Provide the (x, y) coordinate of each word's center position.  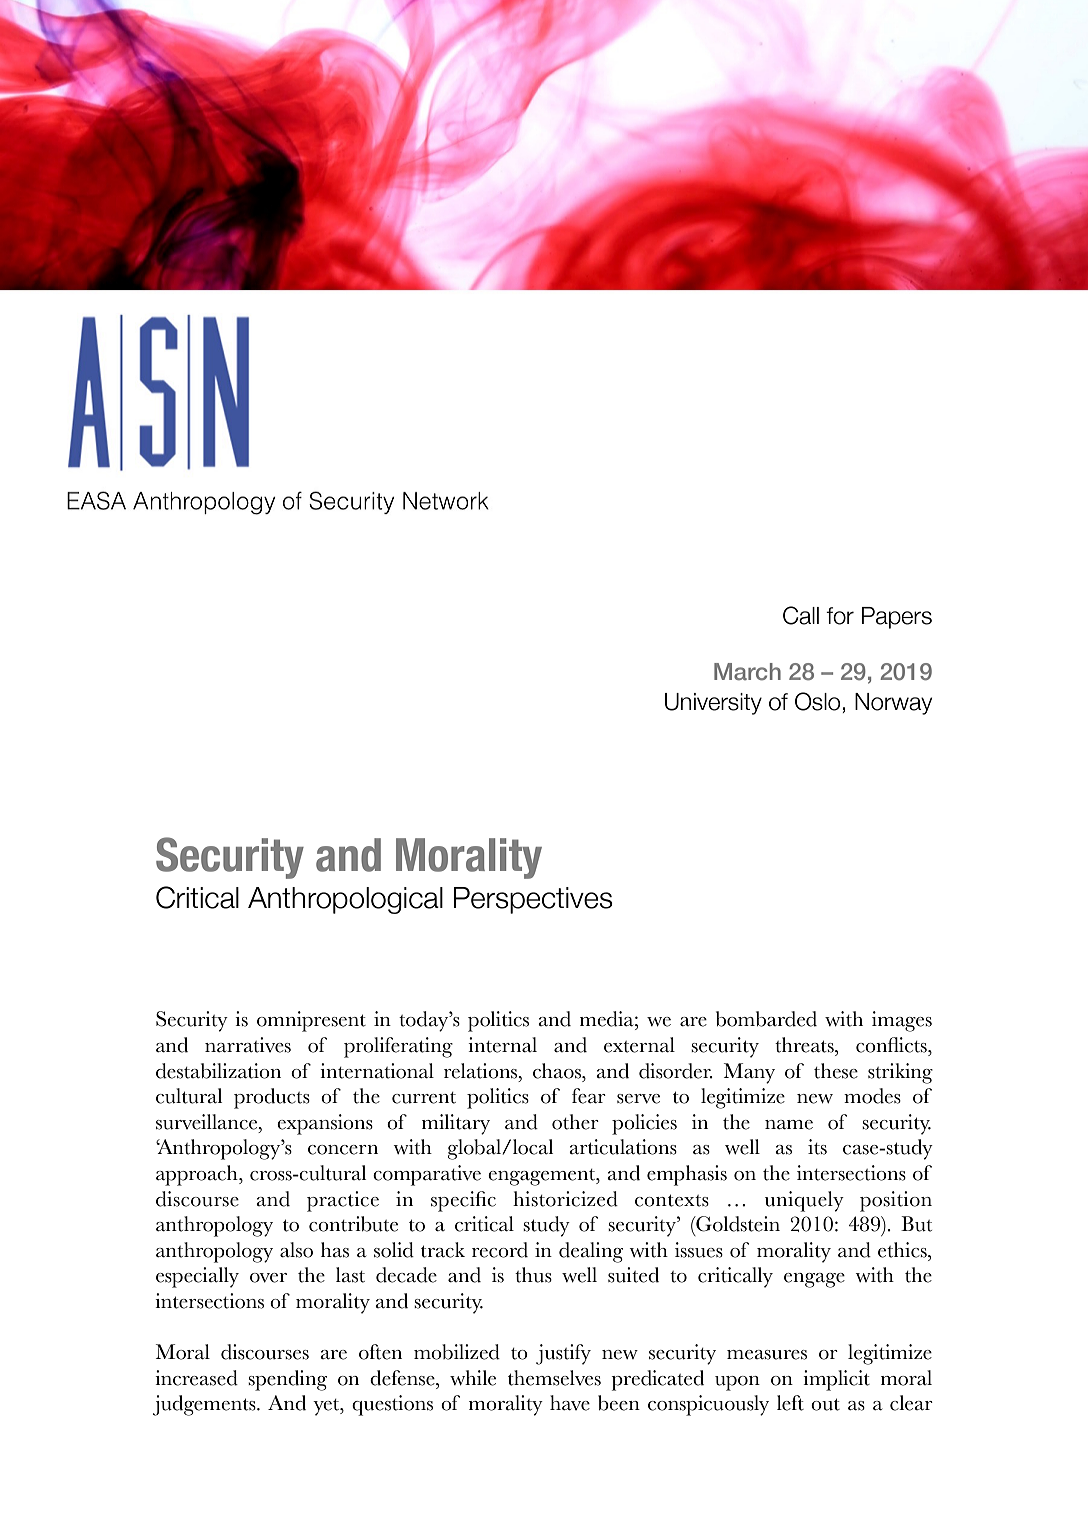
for (840, 616)
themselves (554, 1378)
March (747, 672)
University (713, 704)
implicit (836, 1380)
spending (287, 1380)
